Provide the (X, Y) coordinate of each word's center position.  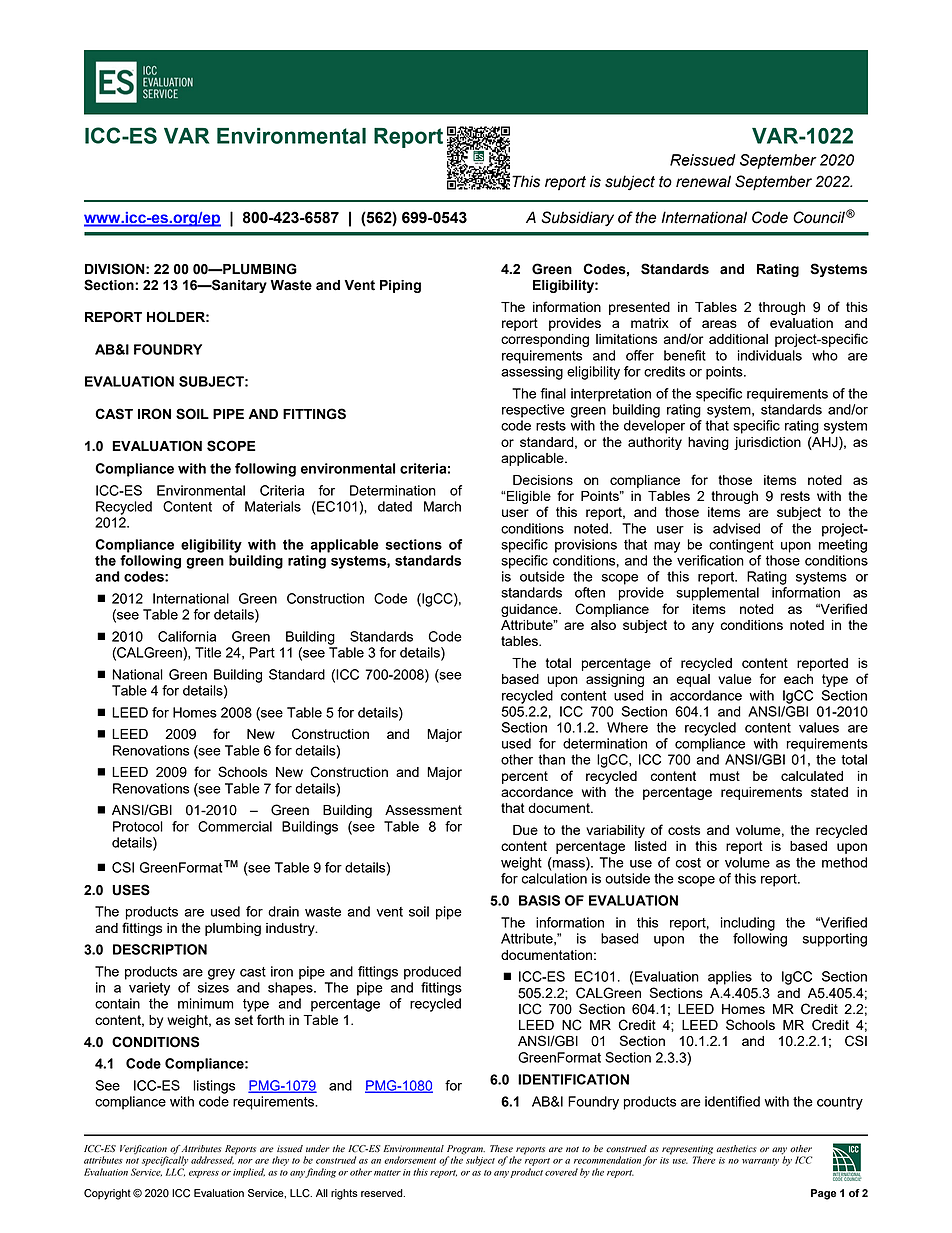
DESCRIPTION (160, 949)
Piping (400, 286)
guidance (530, 610)
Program (466, 1151)
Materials (273, 506)
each (798, 679)
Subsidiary (577, 218)
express (204, 1174)
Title (208, 652)
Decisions (543, 480)
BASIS (539, 900)
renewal (703, 181)
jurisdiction (767, 443)
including (748, 924)
